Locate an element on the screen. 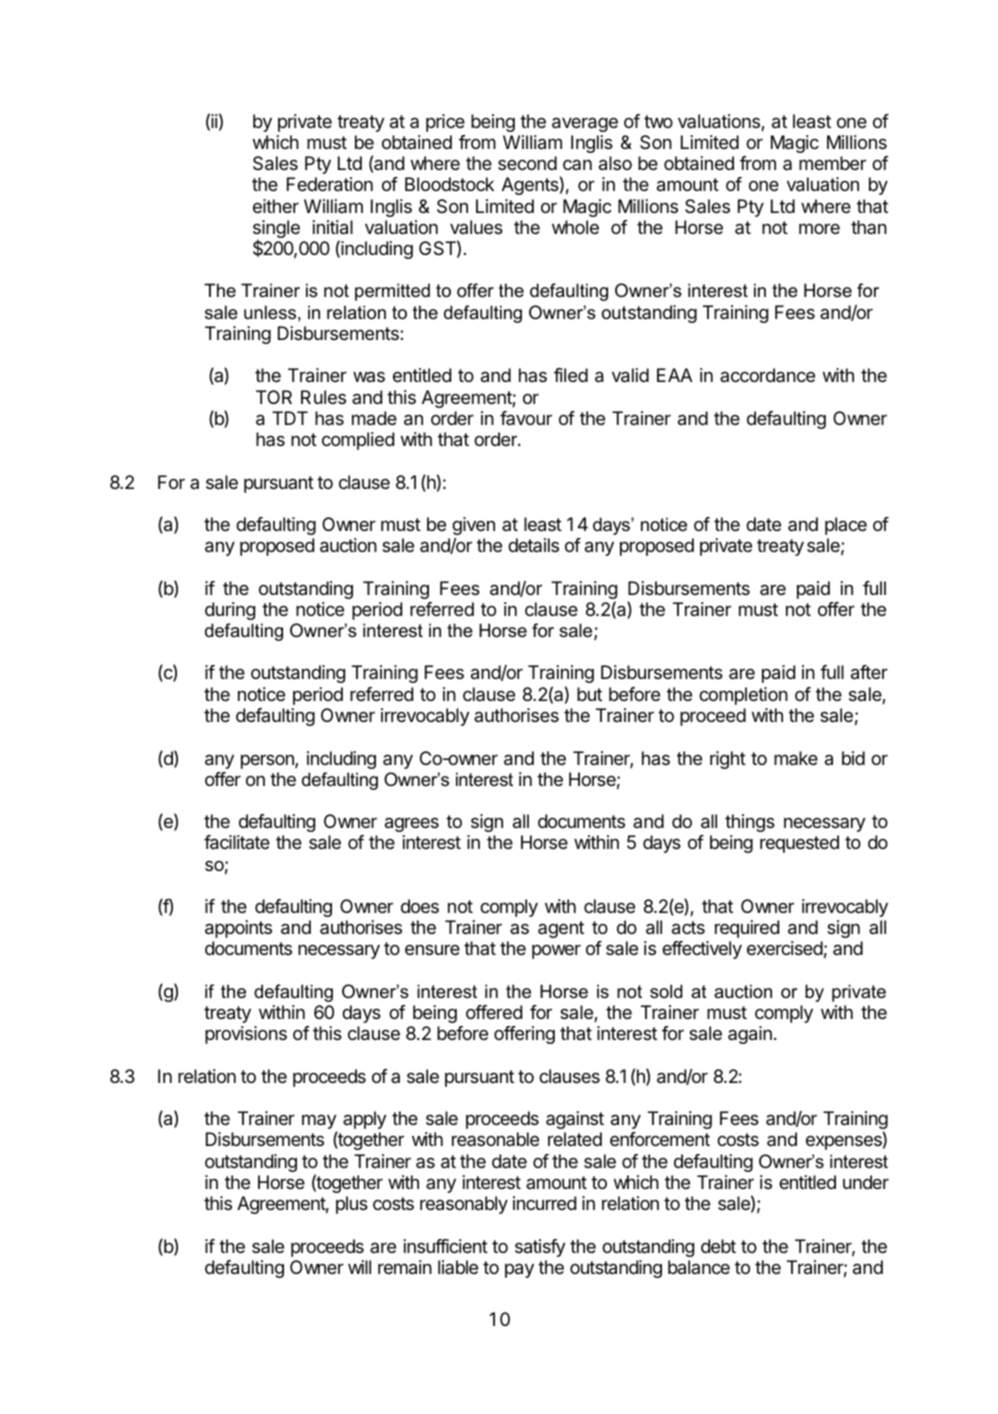 The height and width of the screenshot is (1414, 998). second is located at coordinates (527, 163).
